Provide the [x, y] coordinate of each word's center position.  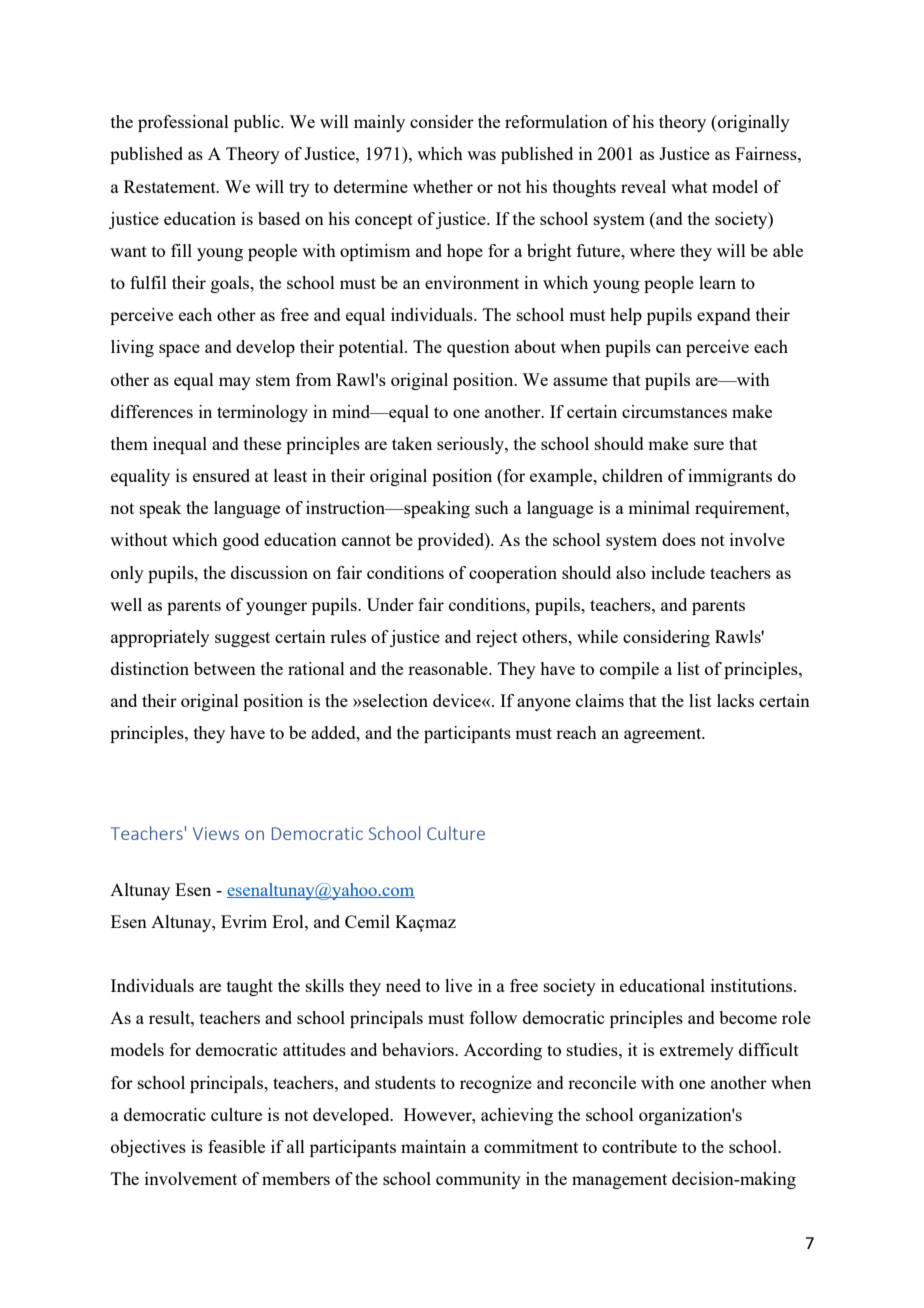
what [689, 186]
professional [183, 123]
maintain [433, 1146]
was [481, 155]
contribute [639, 1146]
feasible [236, 1146]
